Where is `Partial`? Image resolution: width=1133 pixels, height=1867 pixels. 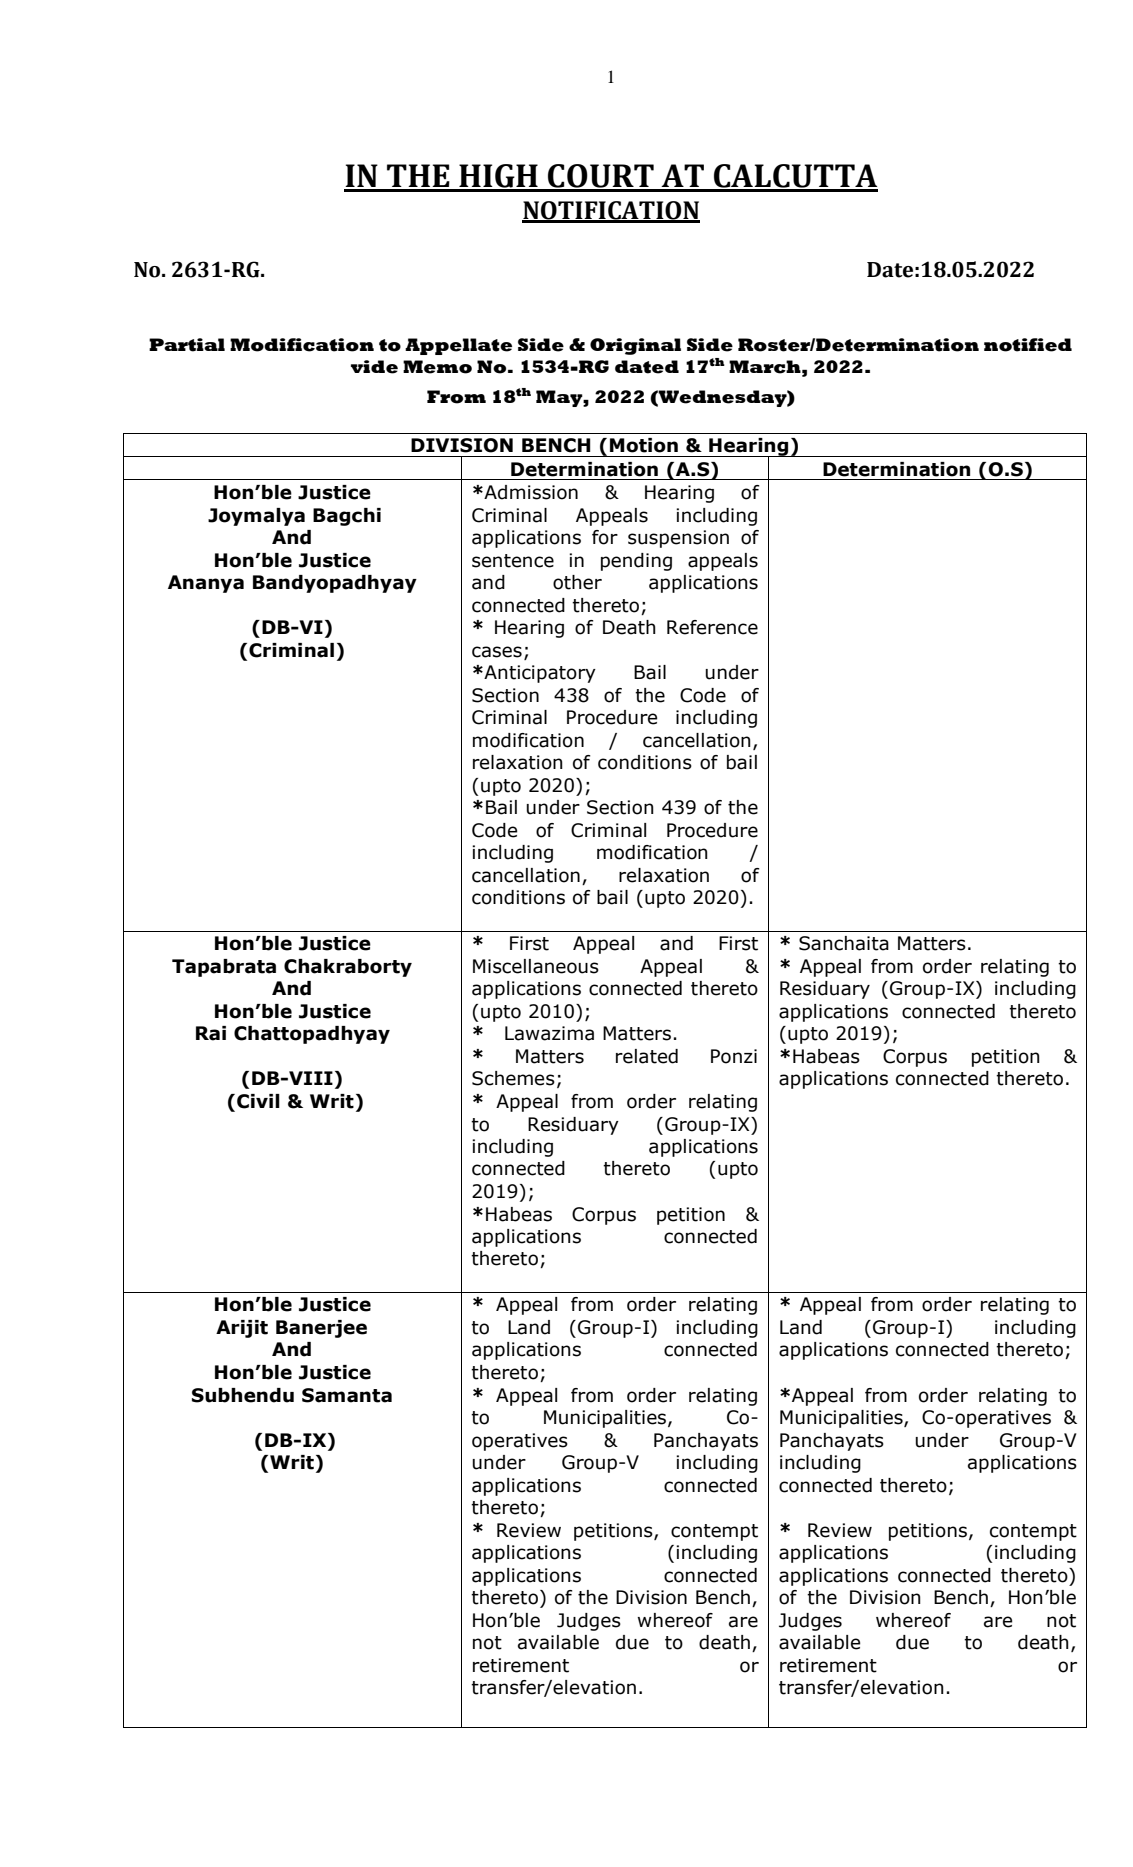 Partial is located at coordinates (187, 345).
